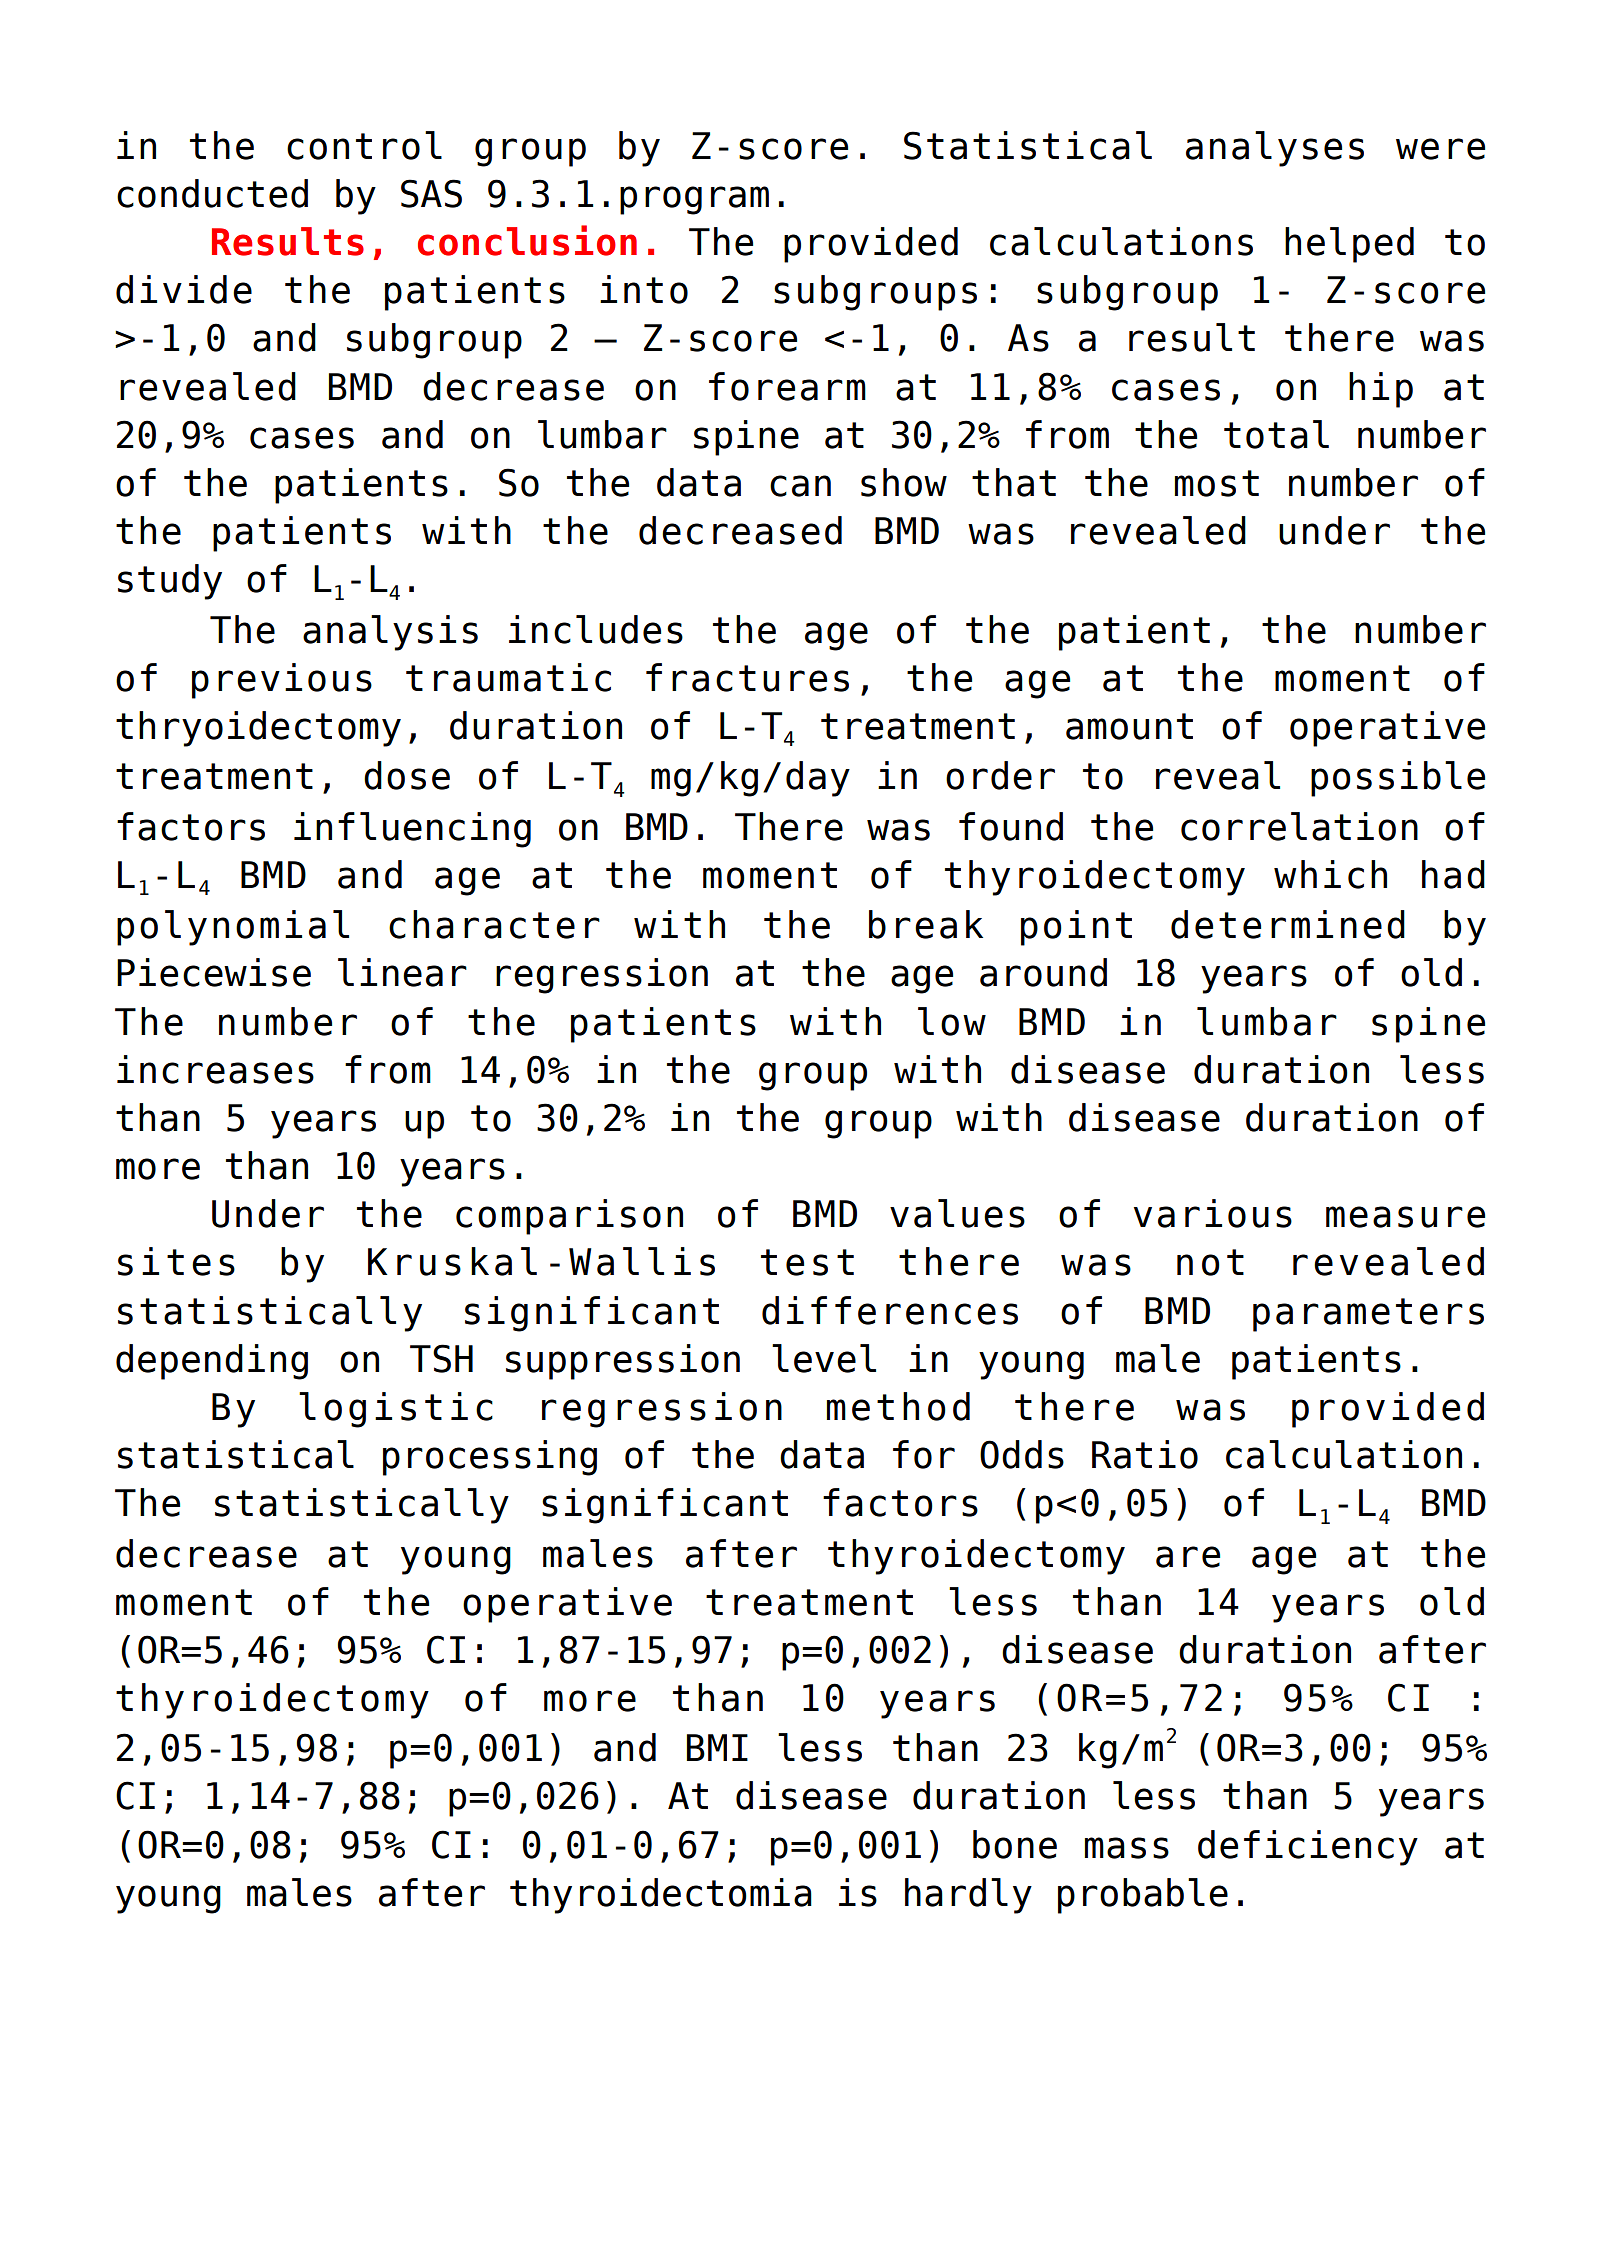 The height and width of the image is (2265, 1602). Describe the element at coordinates (952, 1021) in the image. I see `low` at that location.
